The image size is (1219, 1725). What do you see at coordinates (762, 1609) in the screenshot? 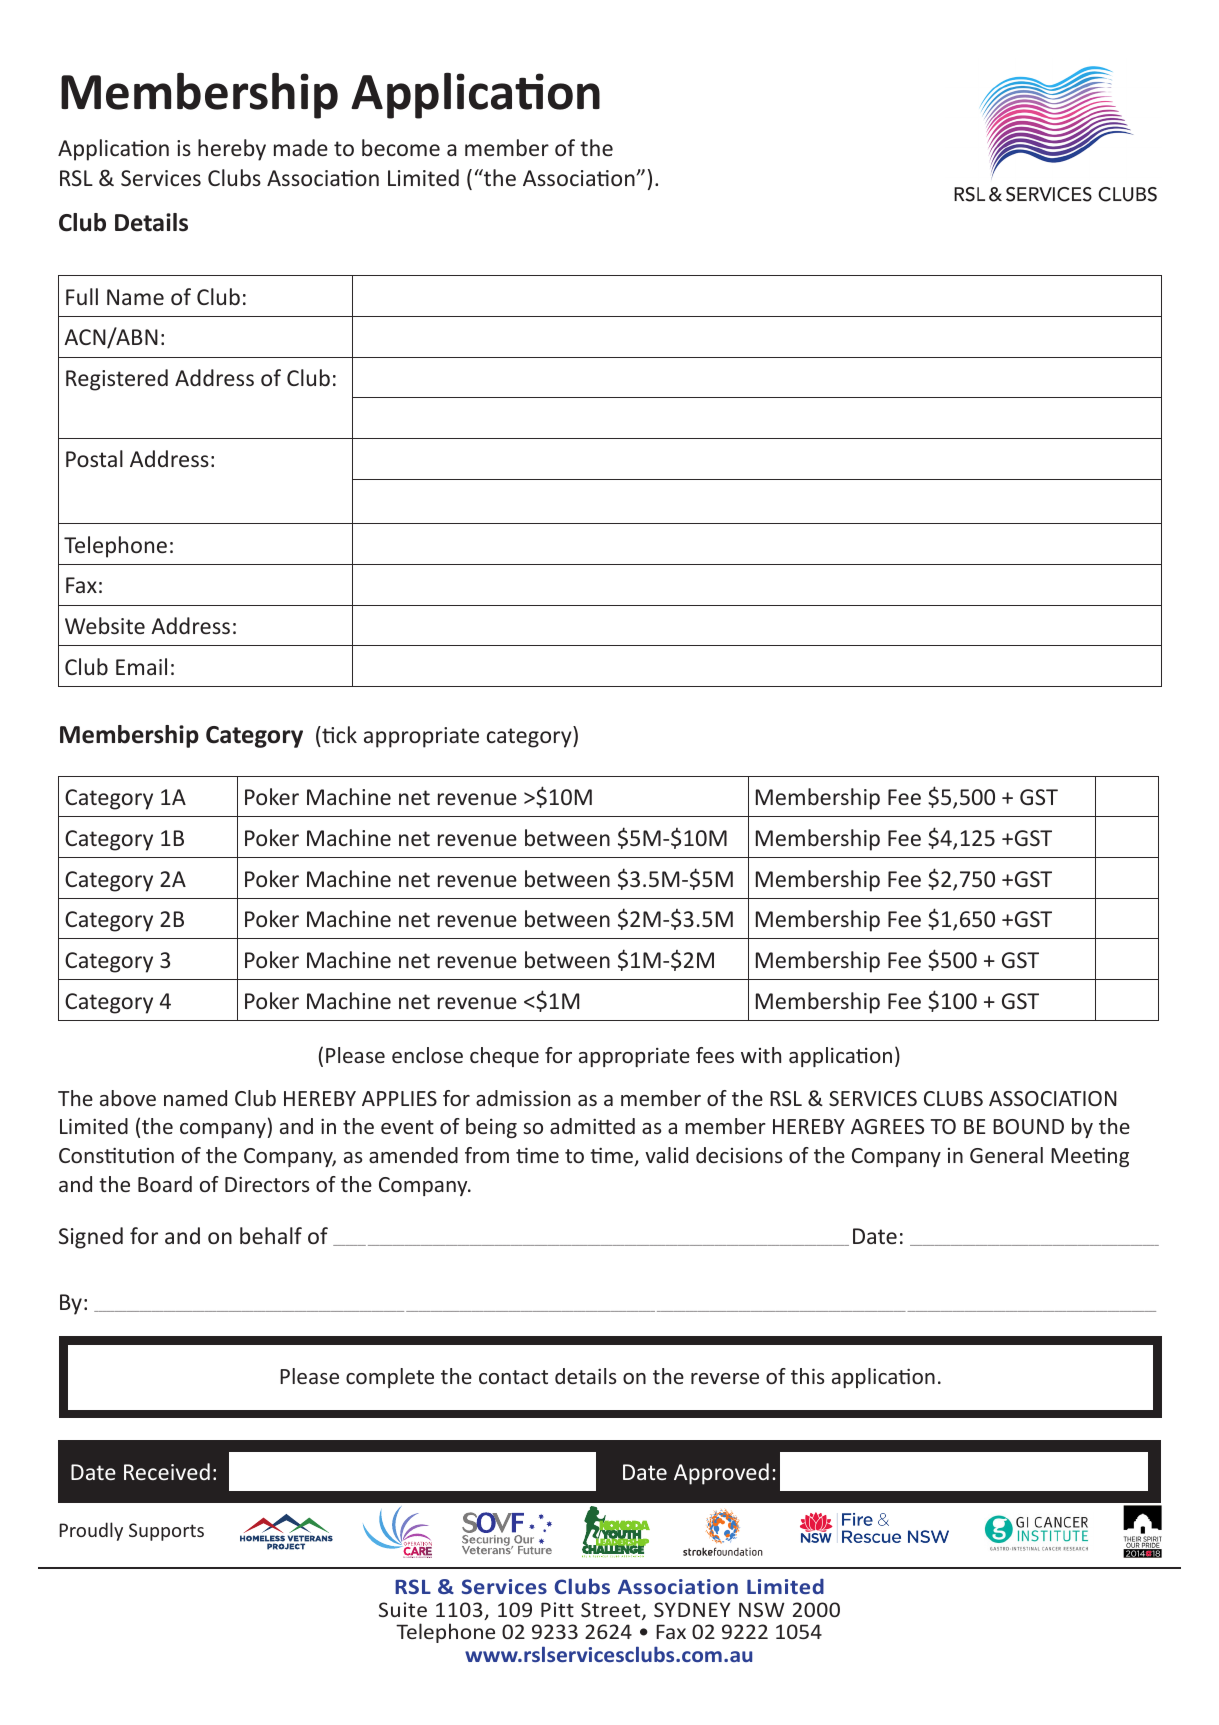
I see `NSW` at bounding box center [762, 1609].
